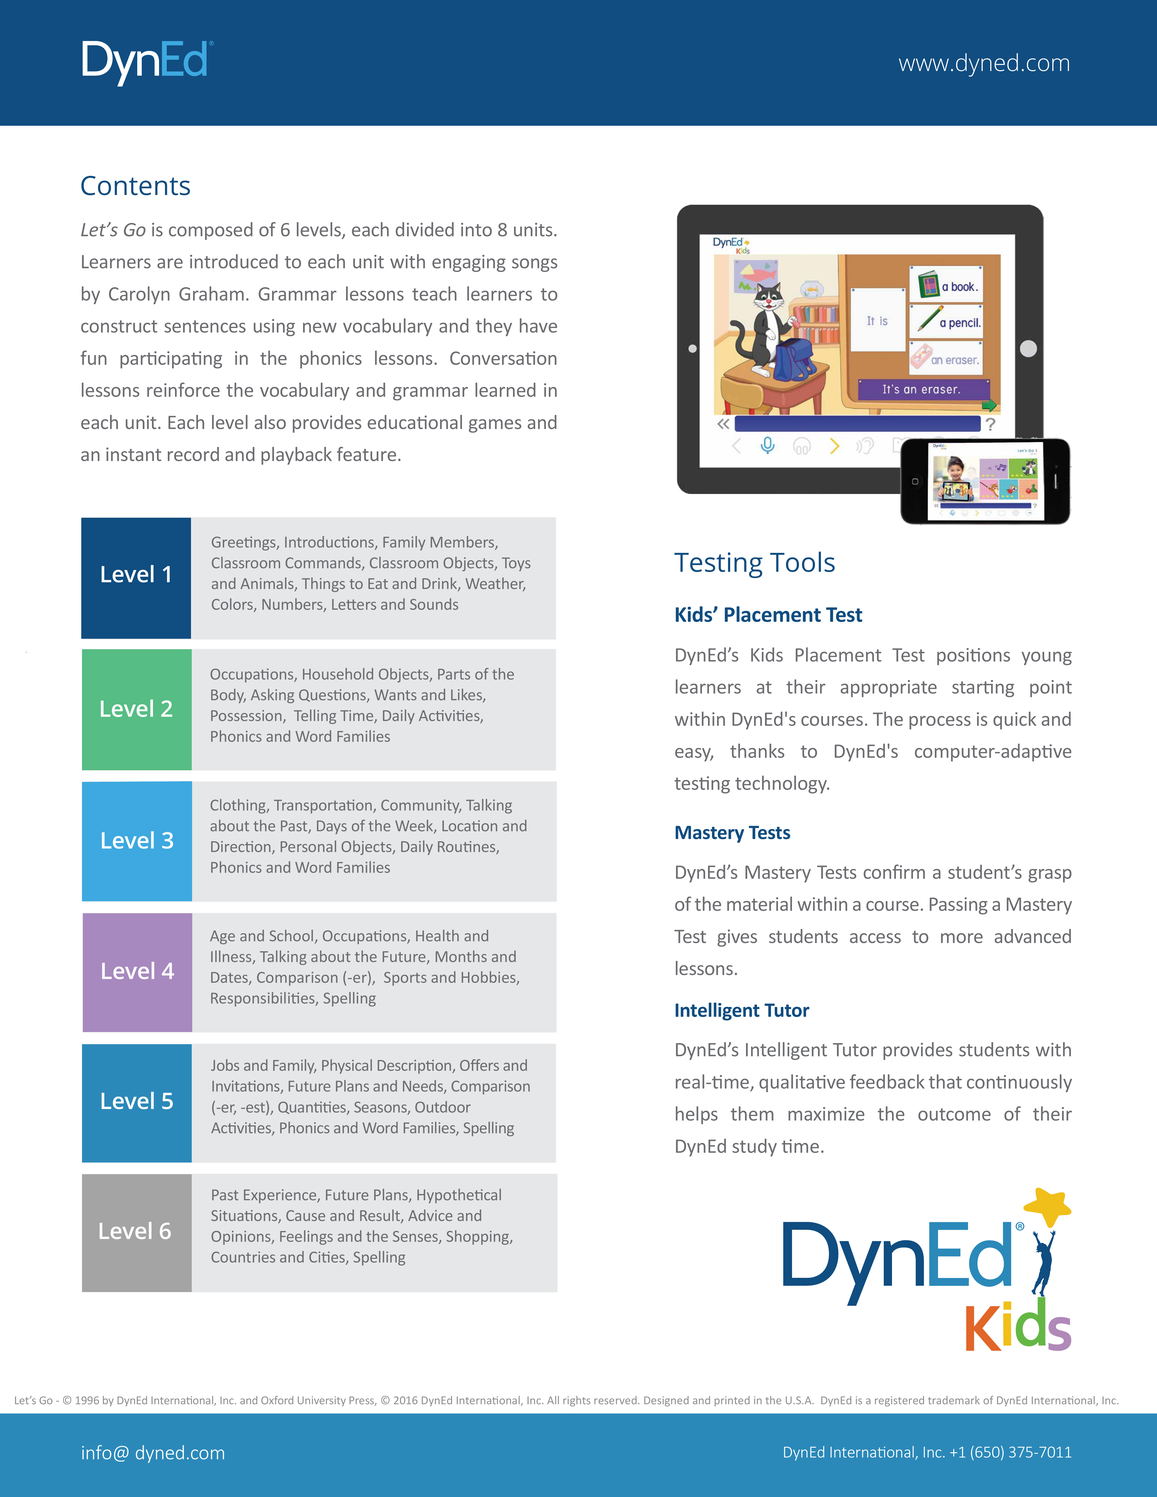 The height and width of the screenshot is (1497, 1157). I want to click on songs, so click(534, 265).
